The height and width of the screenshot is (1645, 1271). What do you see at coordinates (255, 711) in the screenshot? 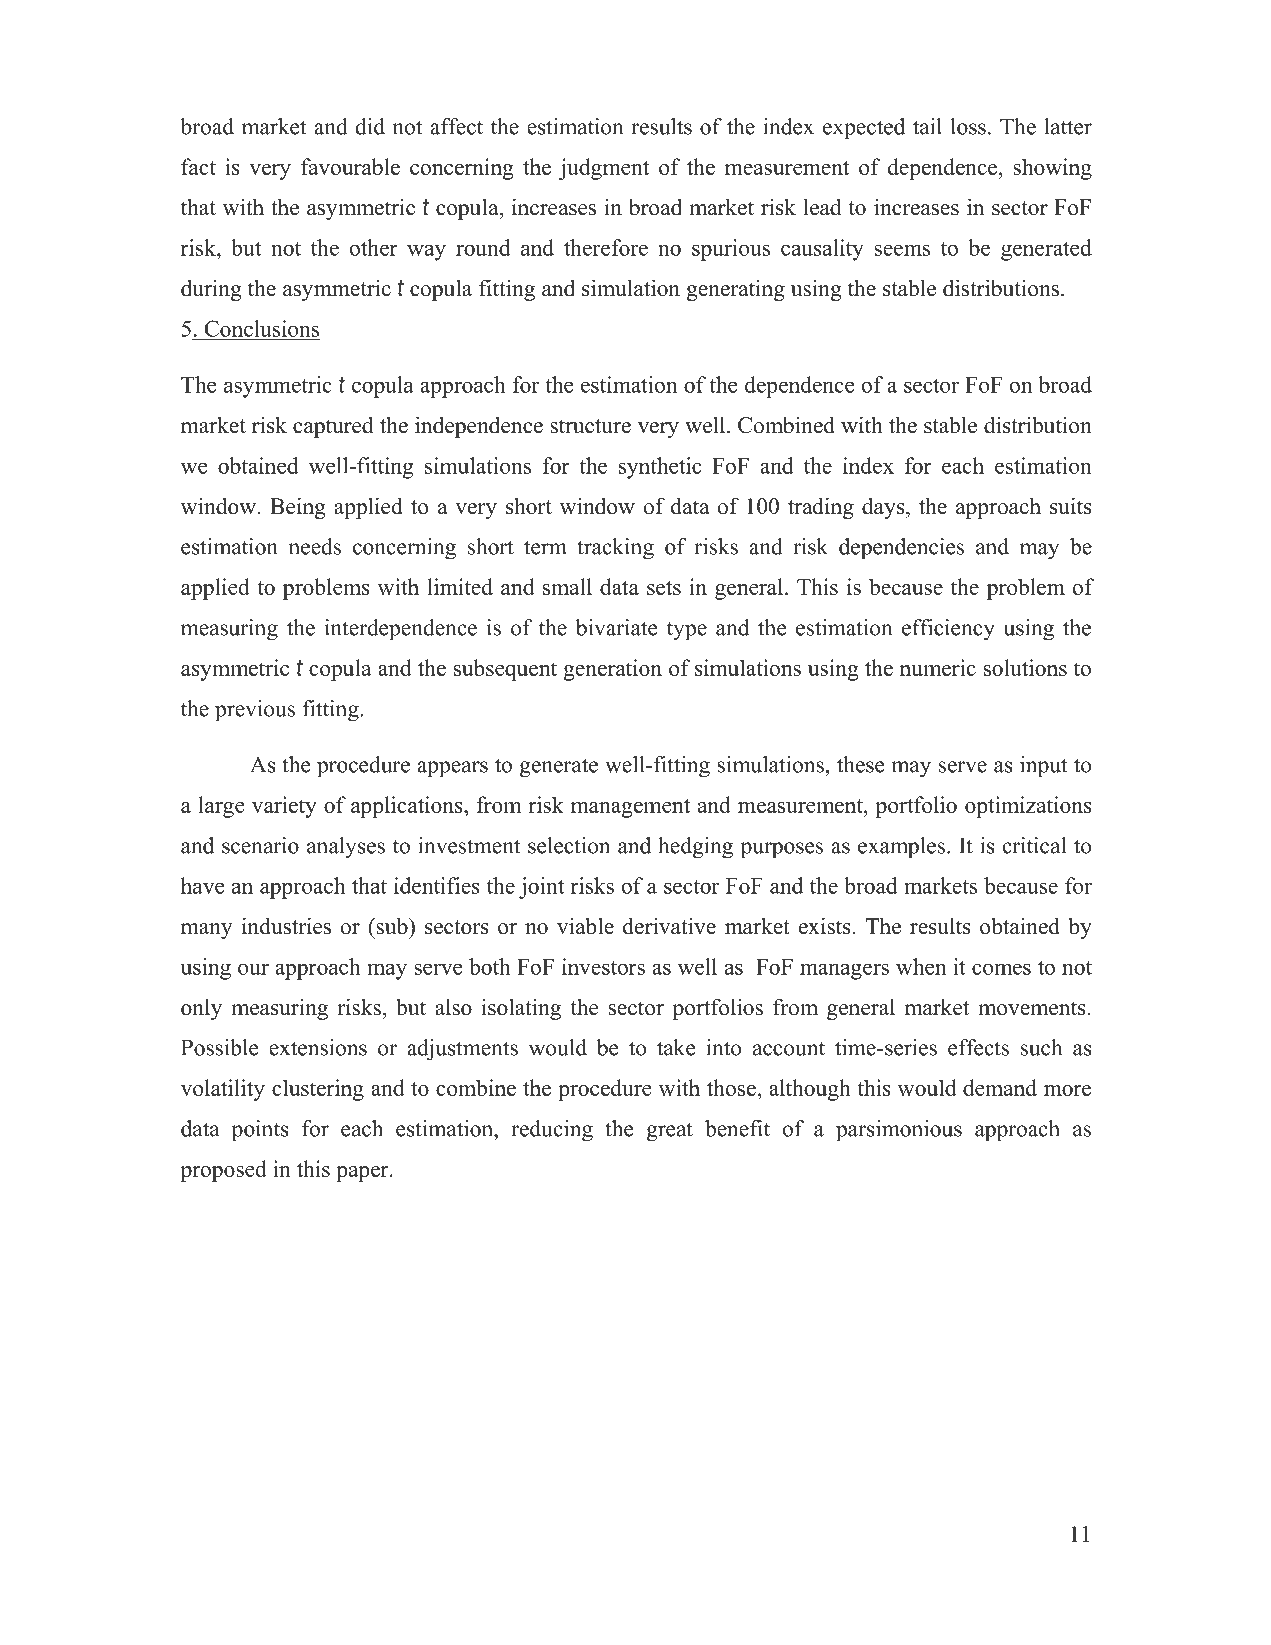
I see `previous` at bounding box center [255, 711].
